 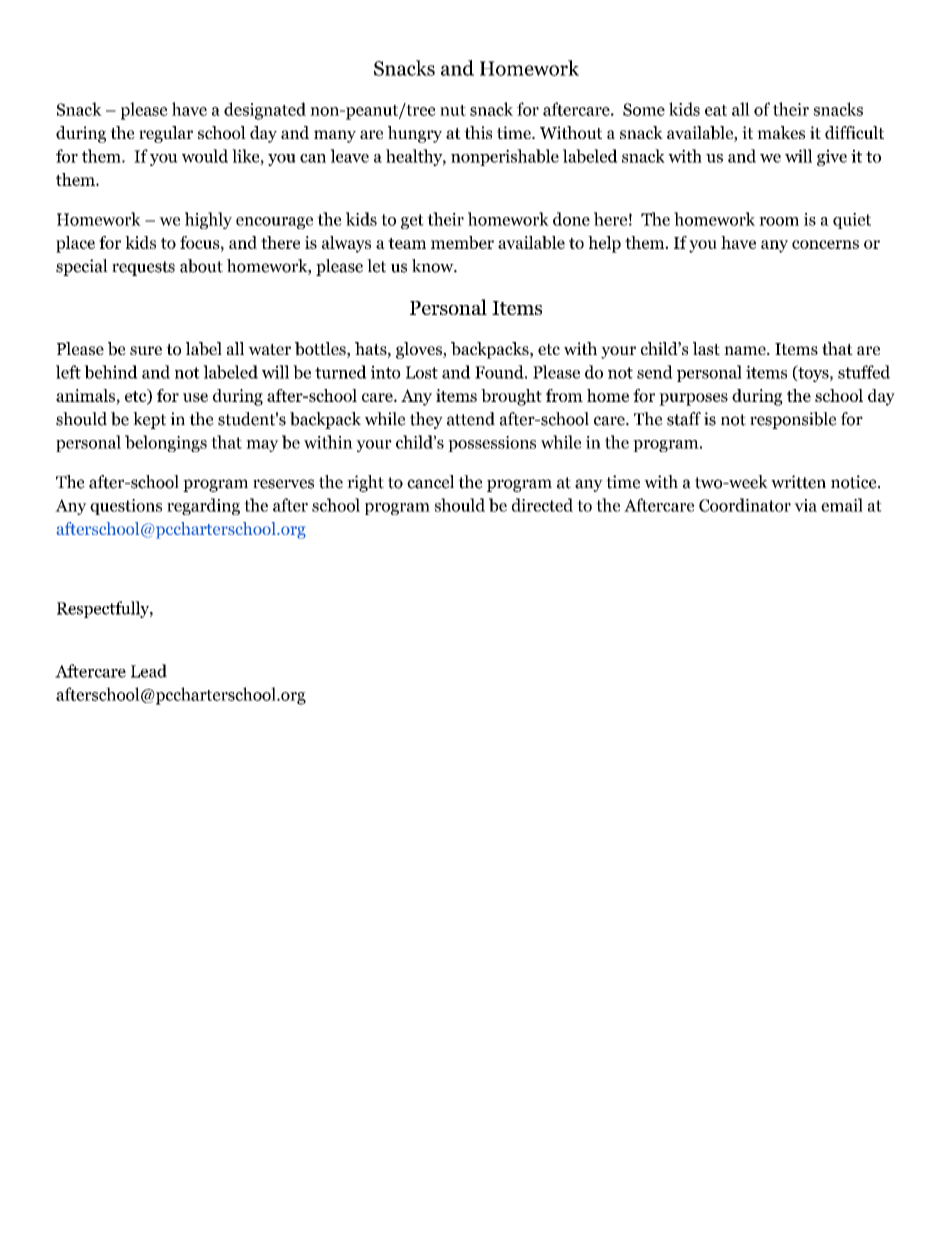 I want to click on via, so click(x=805, y=505).
